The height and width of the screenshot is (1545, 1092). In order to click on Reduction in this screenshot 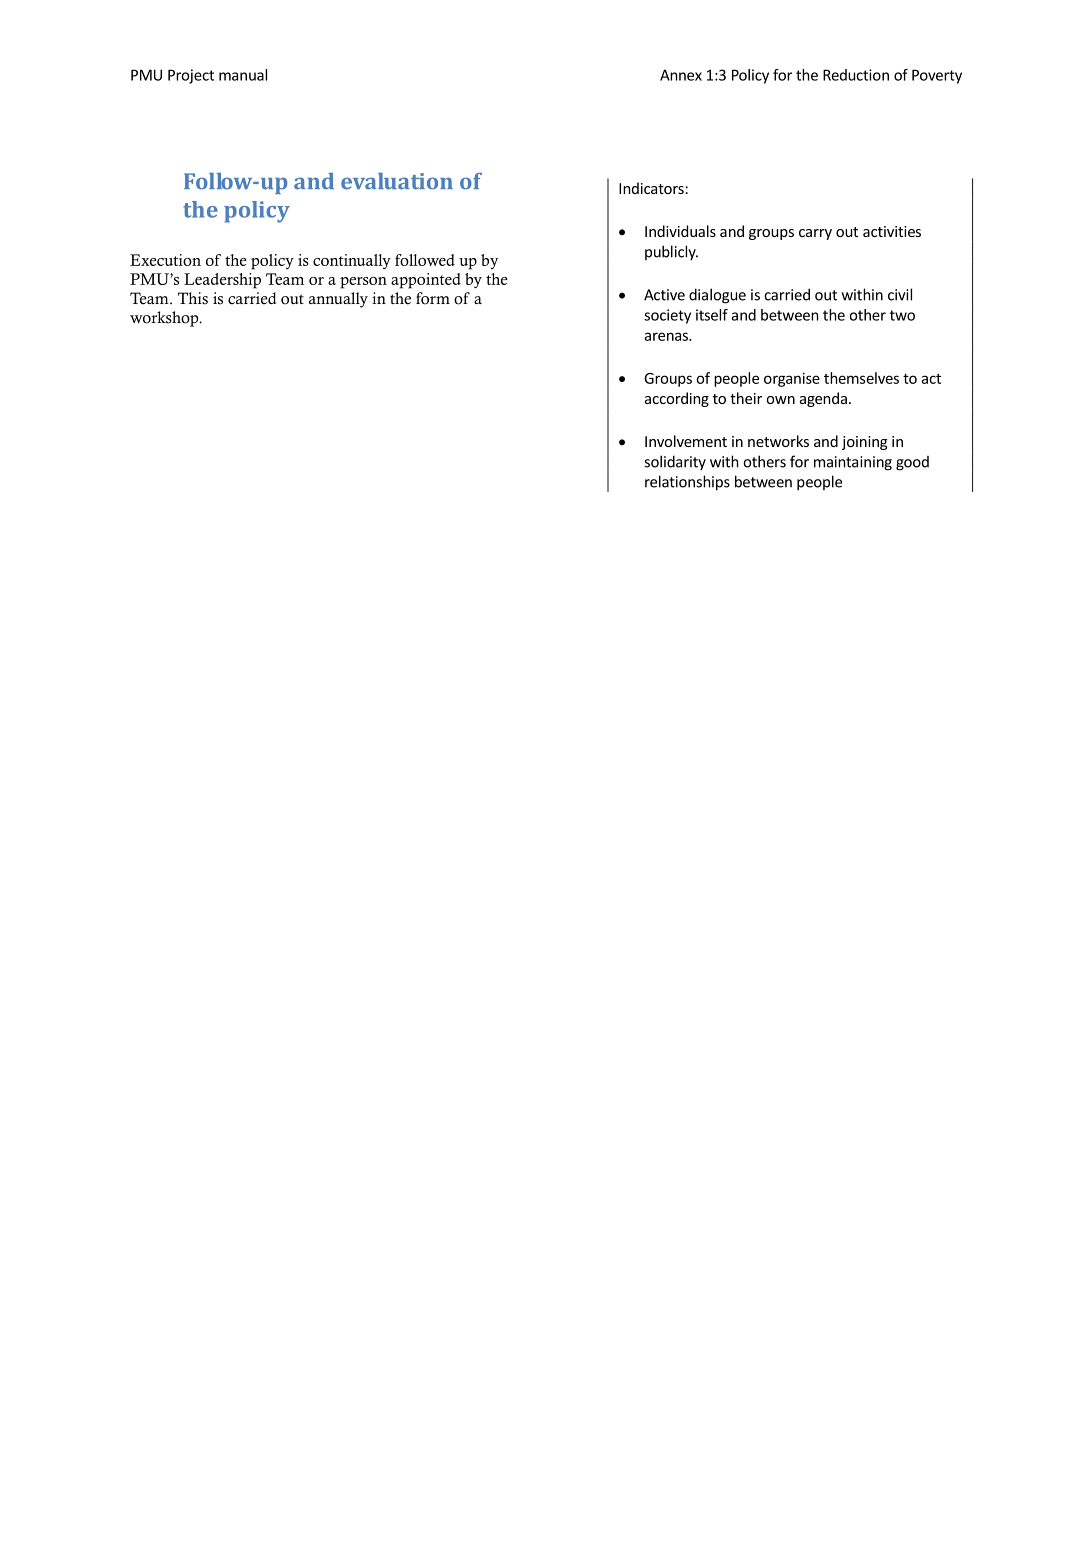, I will do `click(856, 75)`.
